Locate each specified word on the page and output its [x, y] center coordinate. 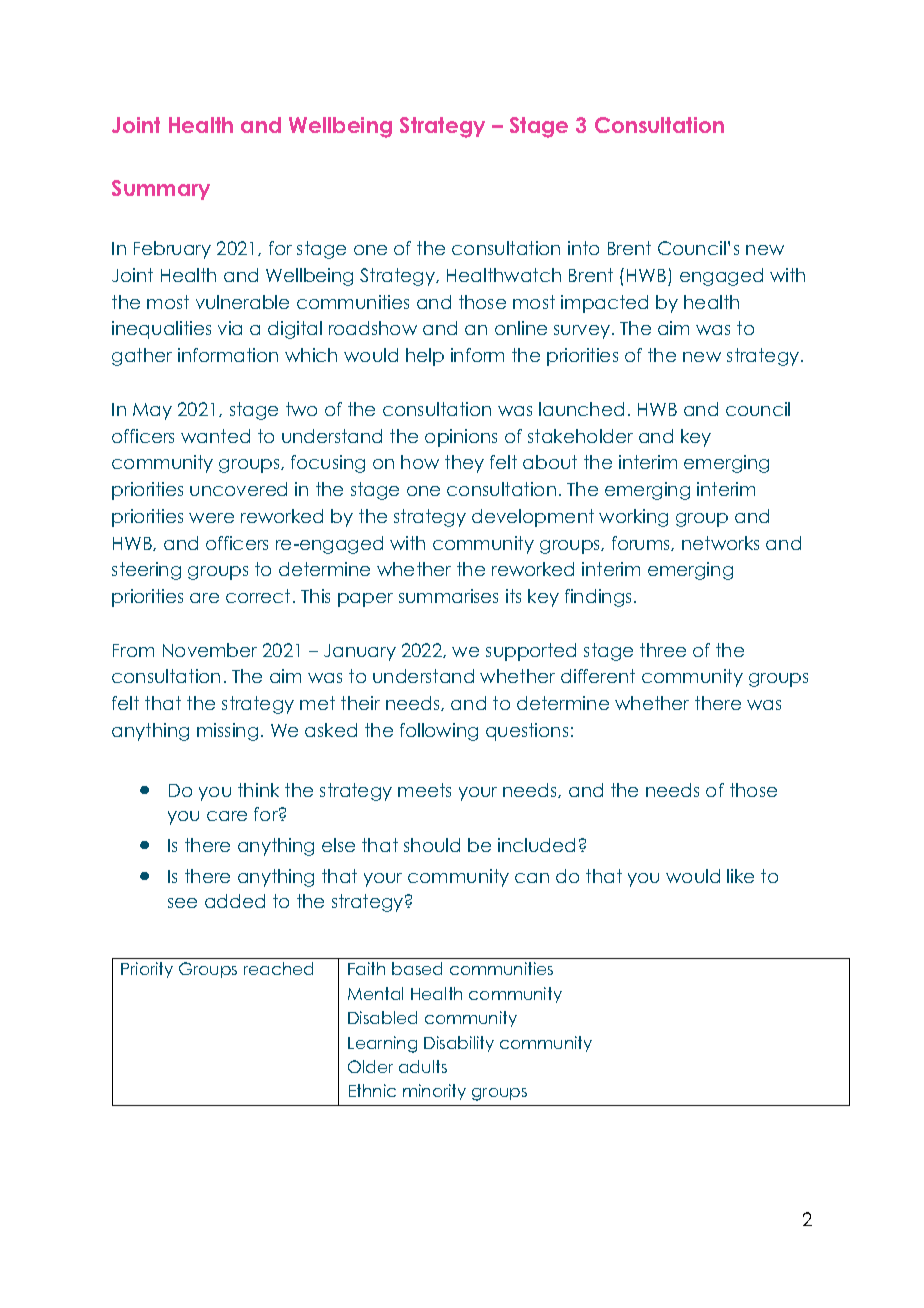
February [172, 250]
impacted [604, 304]
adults [423, 1066]
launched [581, 409]
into [583, 248]
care [227, 816]
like [740, 876]
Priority [147, 970]
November [210, 650]
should [432, 845]
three [663, 650]
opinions [461, 438]
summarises [448, 596]
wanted [215, 436]
